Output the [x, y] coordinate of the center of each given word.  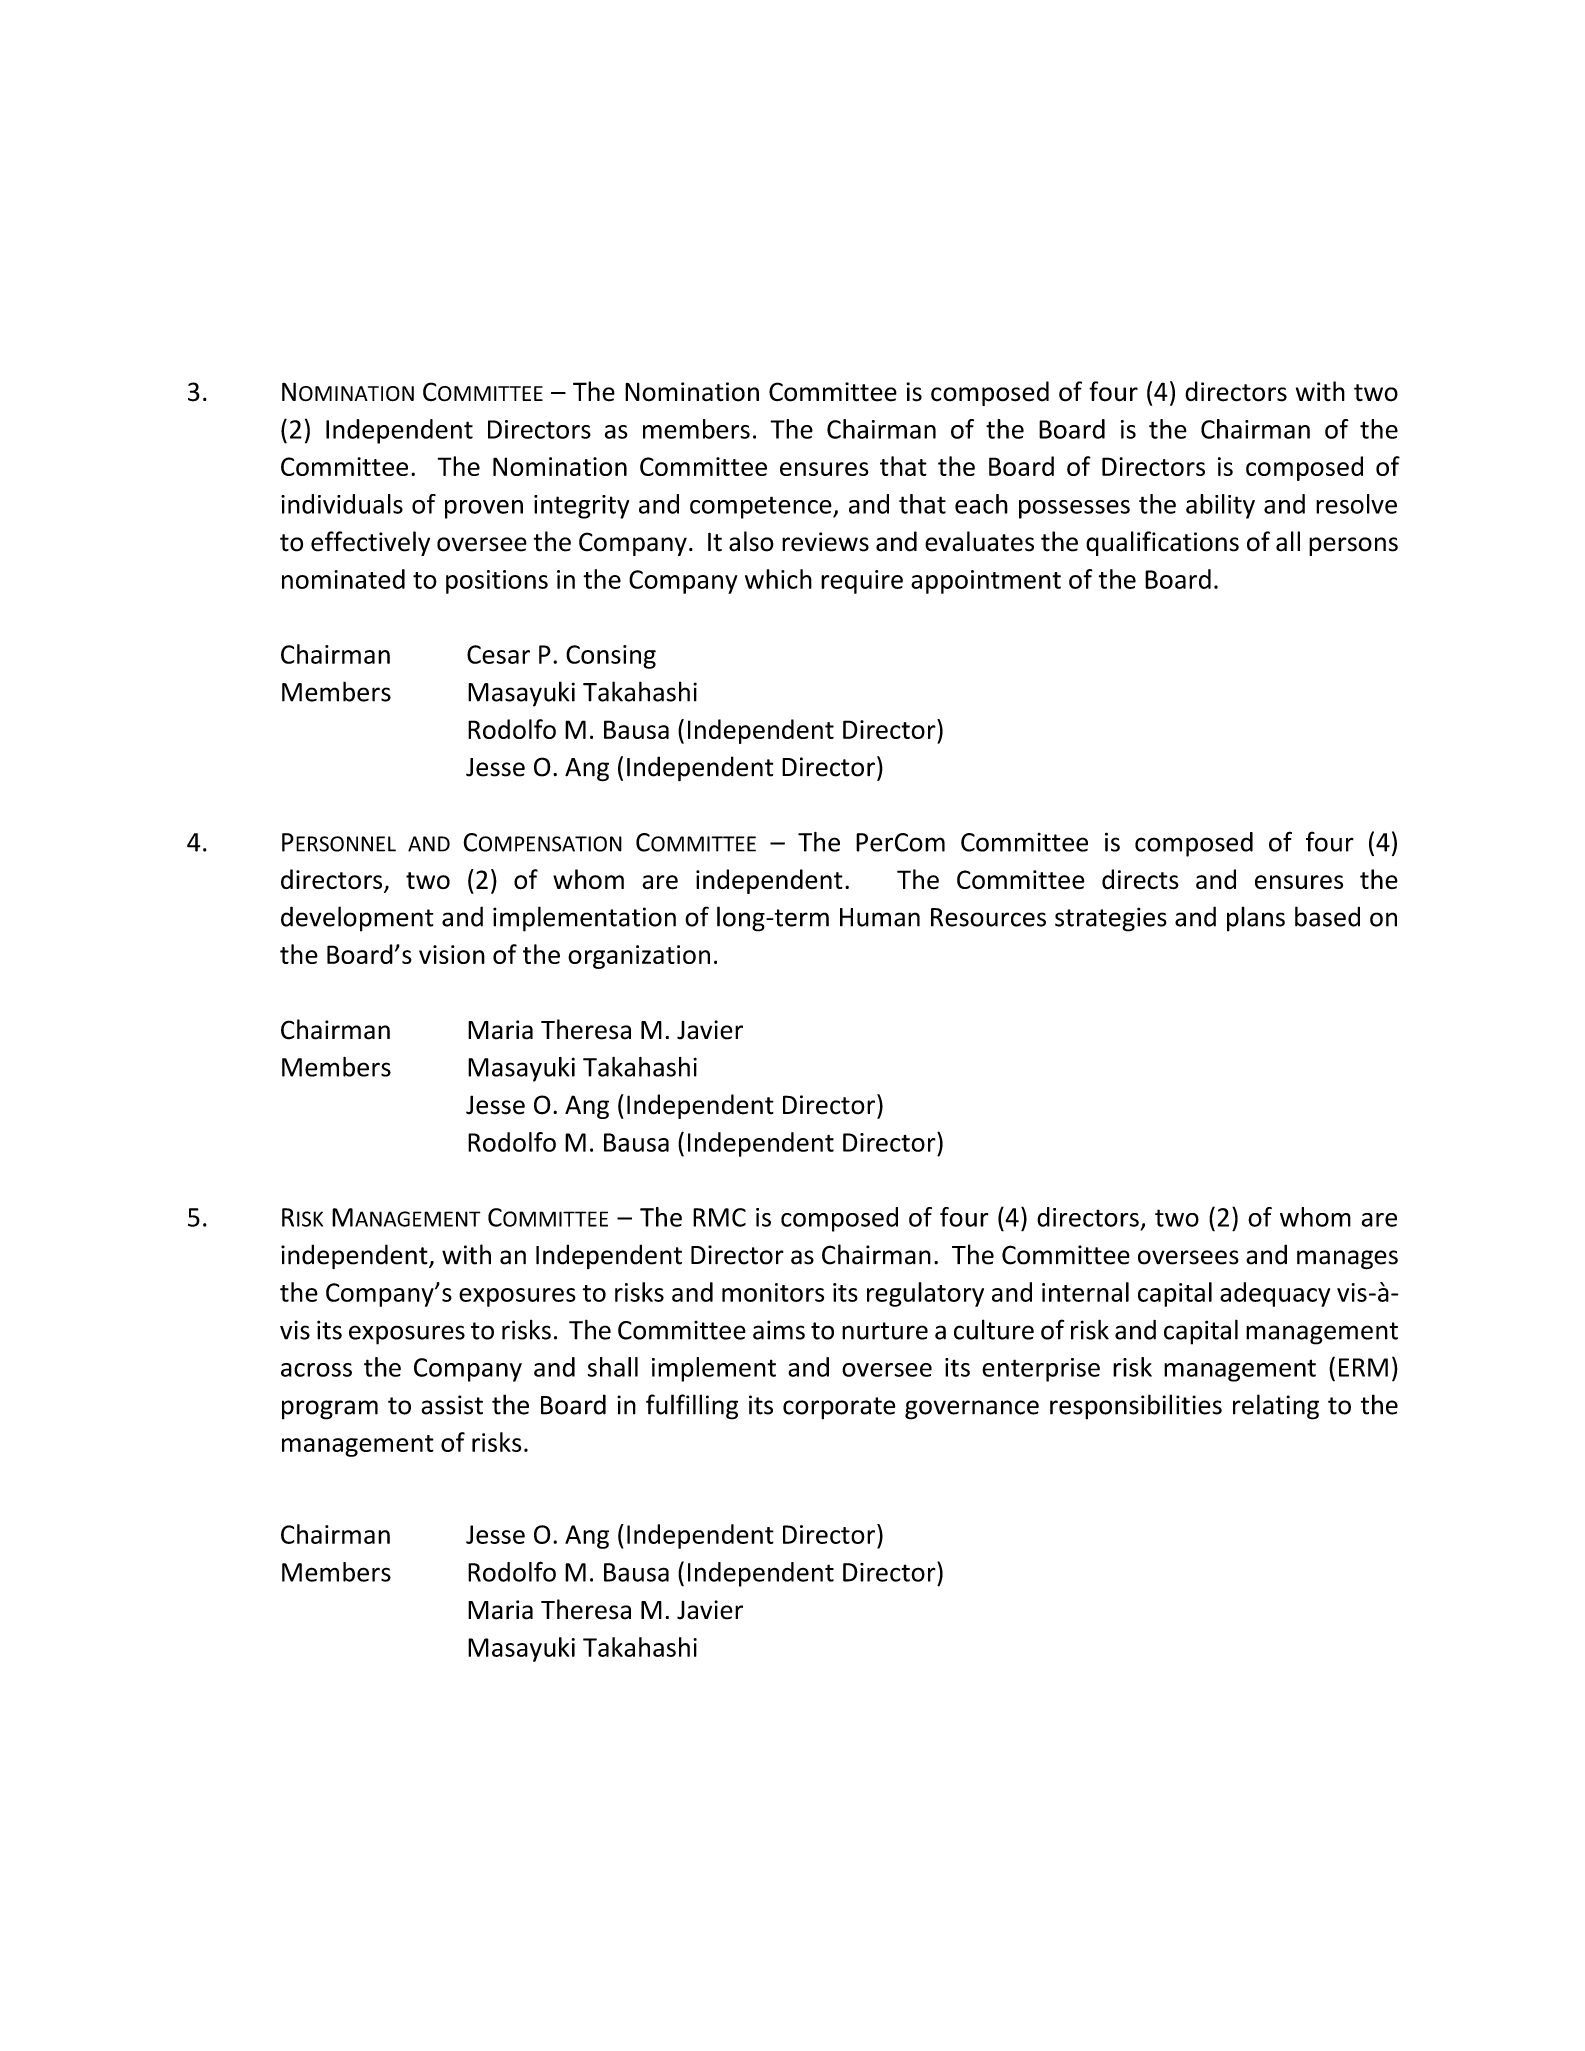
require [862, 582]
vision [452, 954]
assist [452, 1405]
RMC [719, 1217]
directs [1140, 879]
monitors [773, 1292]
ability [1220, 506]
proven [484, 509]
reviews [825, 542]
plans [1256, 919]
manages [1347, 1260]
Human [880, 917]
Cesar [498, 654]
